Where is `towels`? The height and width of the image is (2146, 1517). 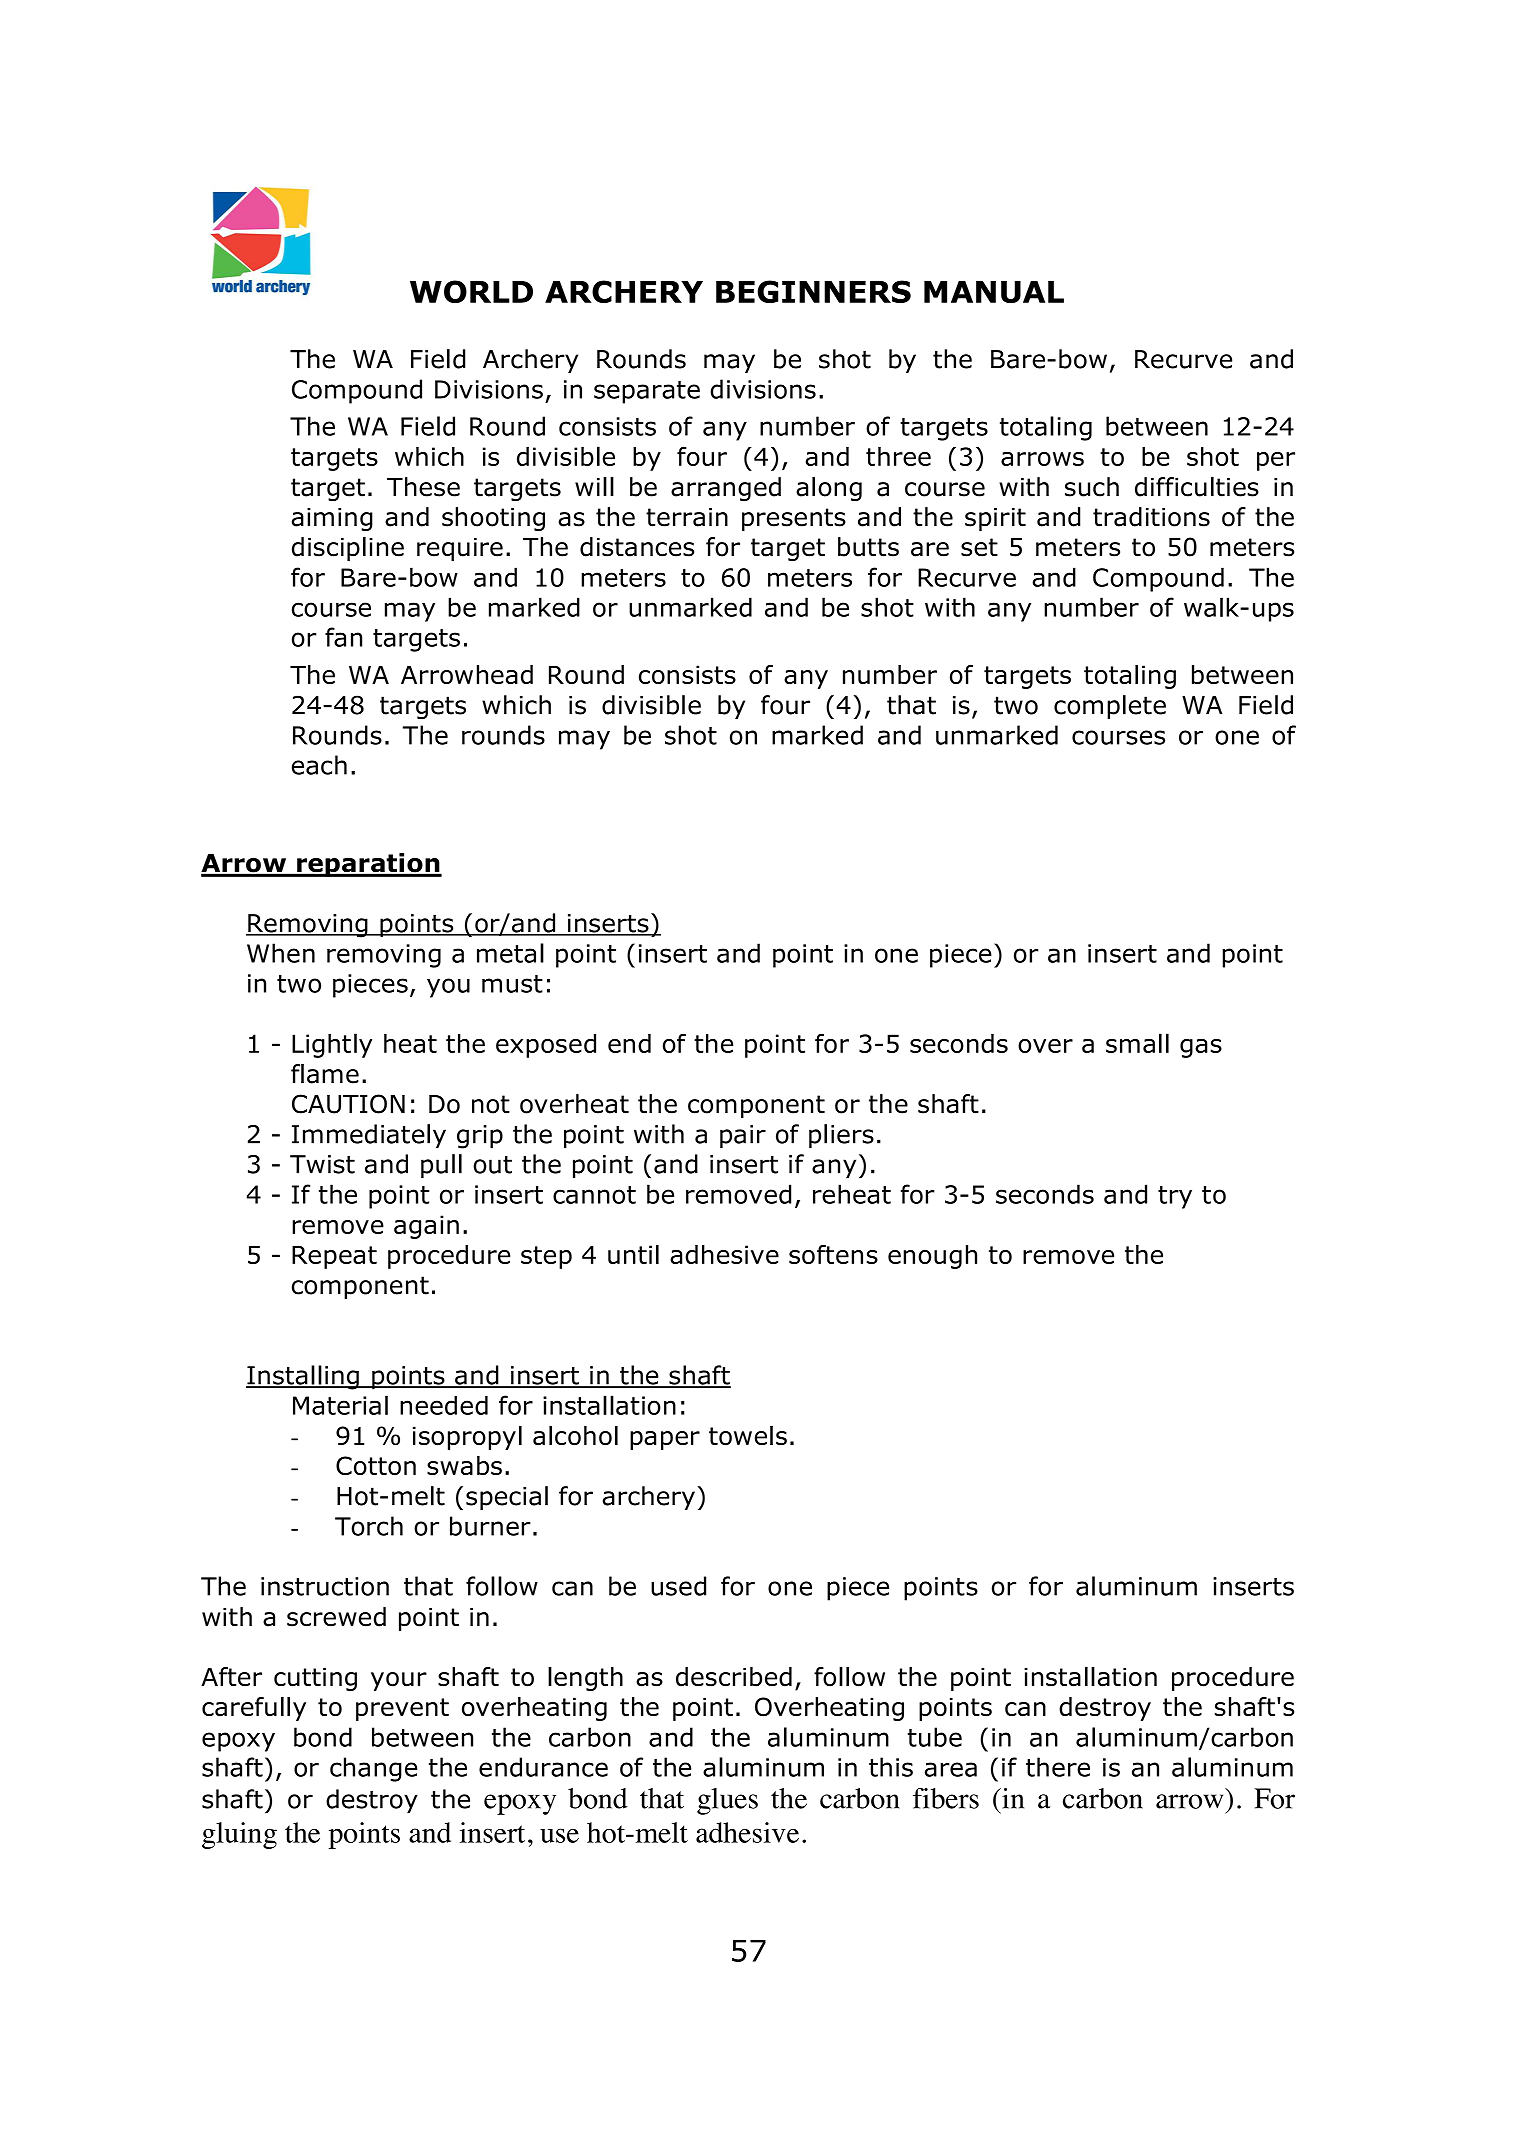
towels is located at coordinates (748, 1436).
